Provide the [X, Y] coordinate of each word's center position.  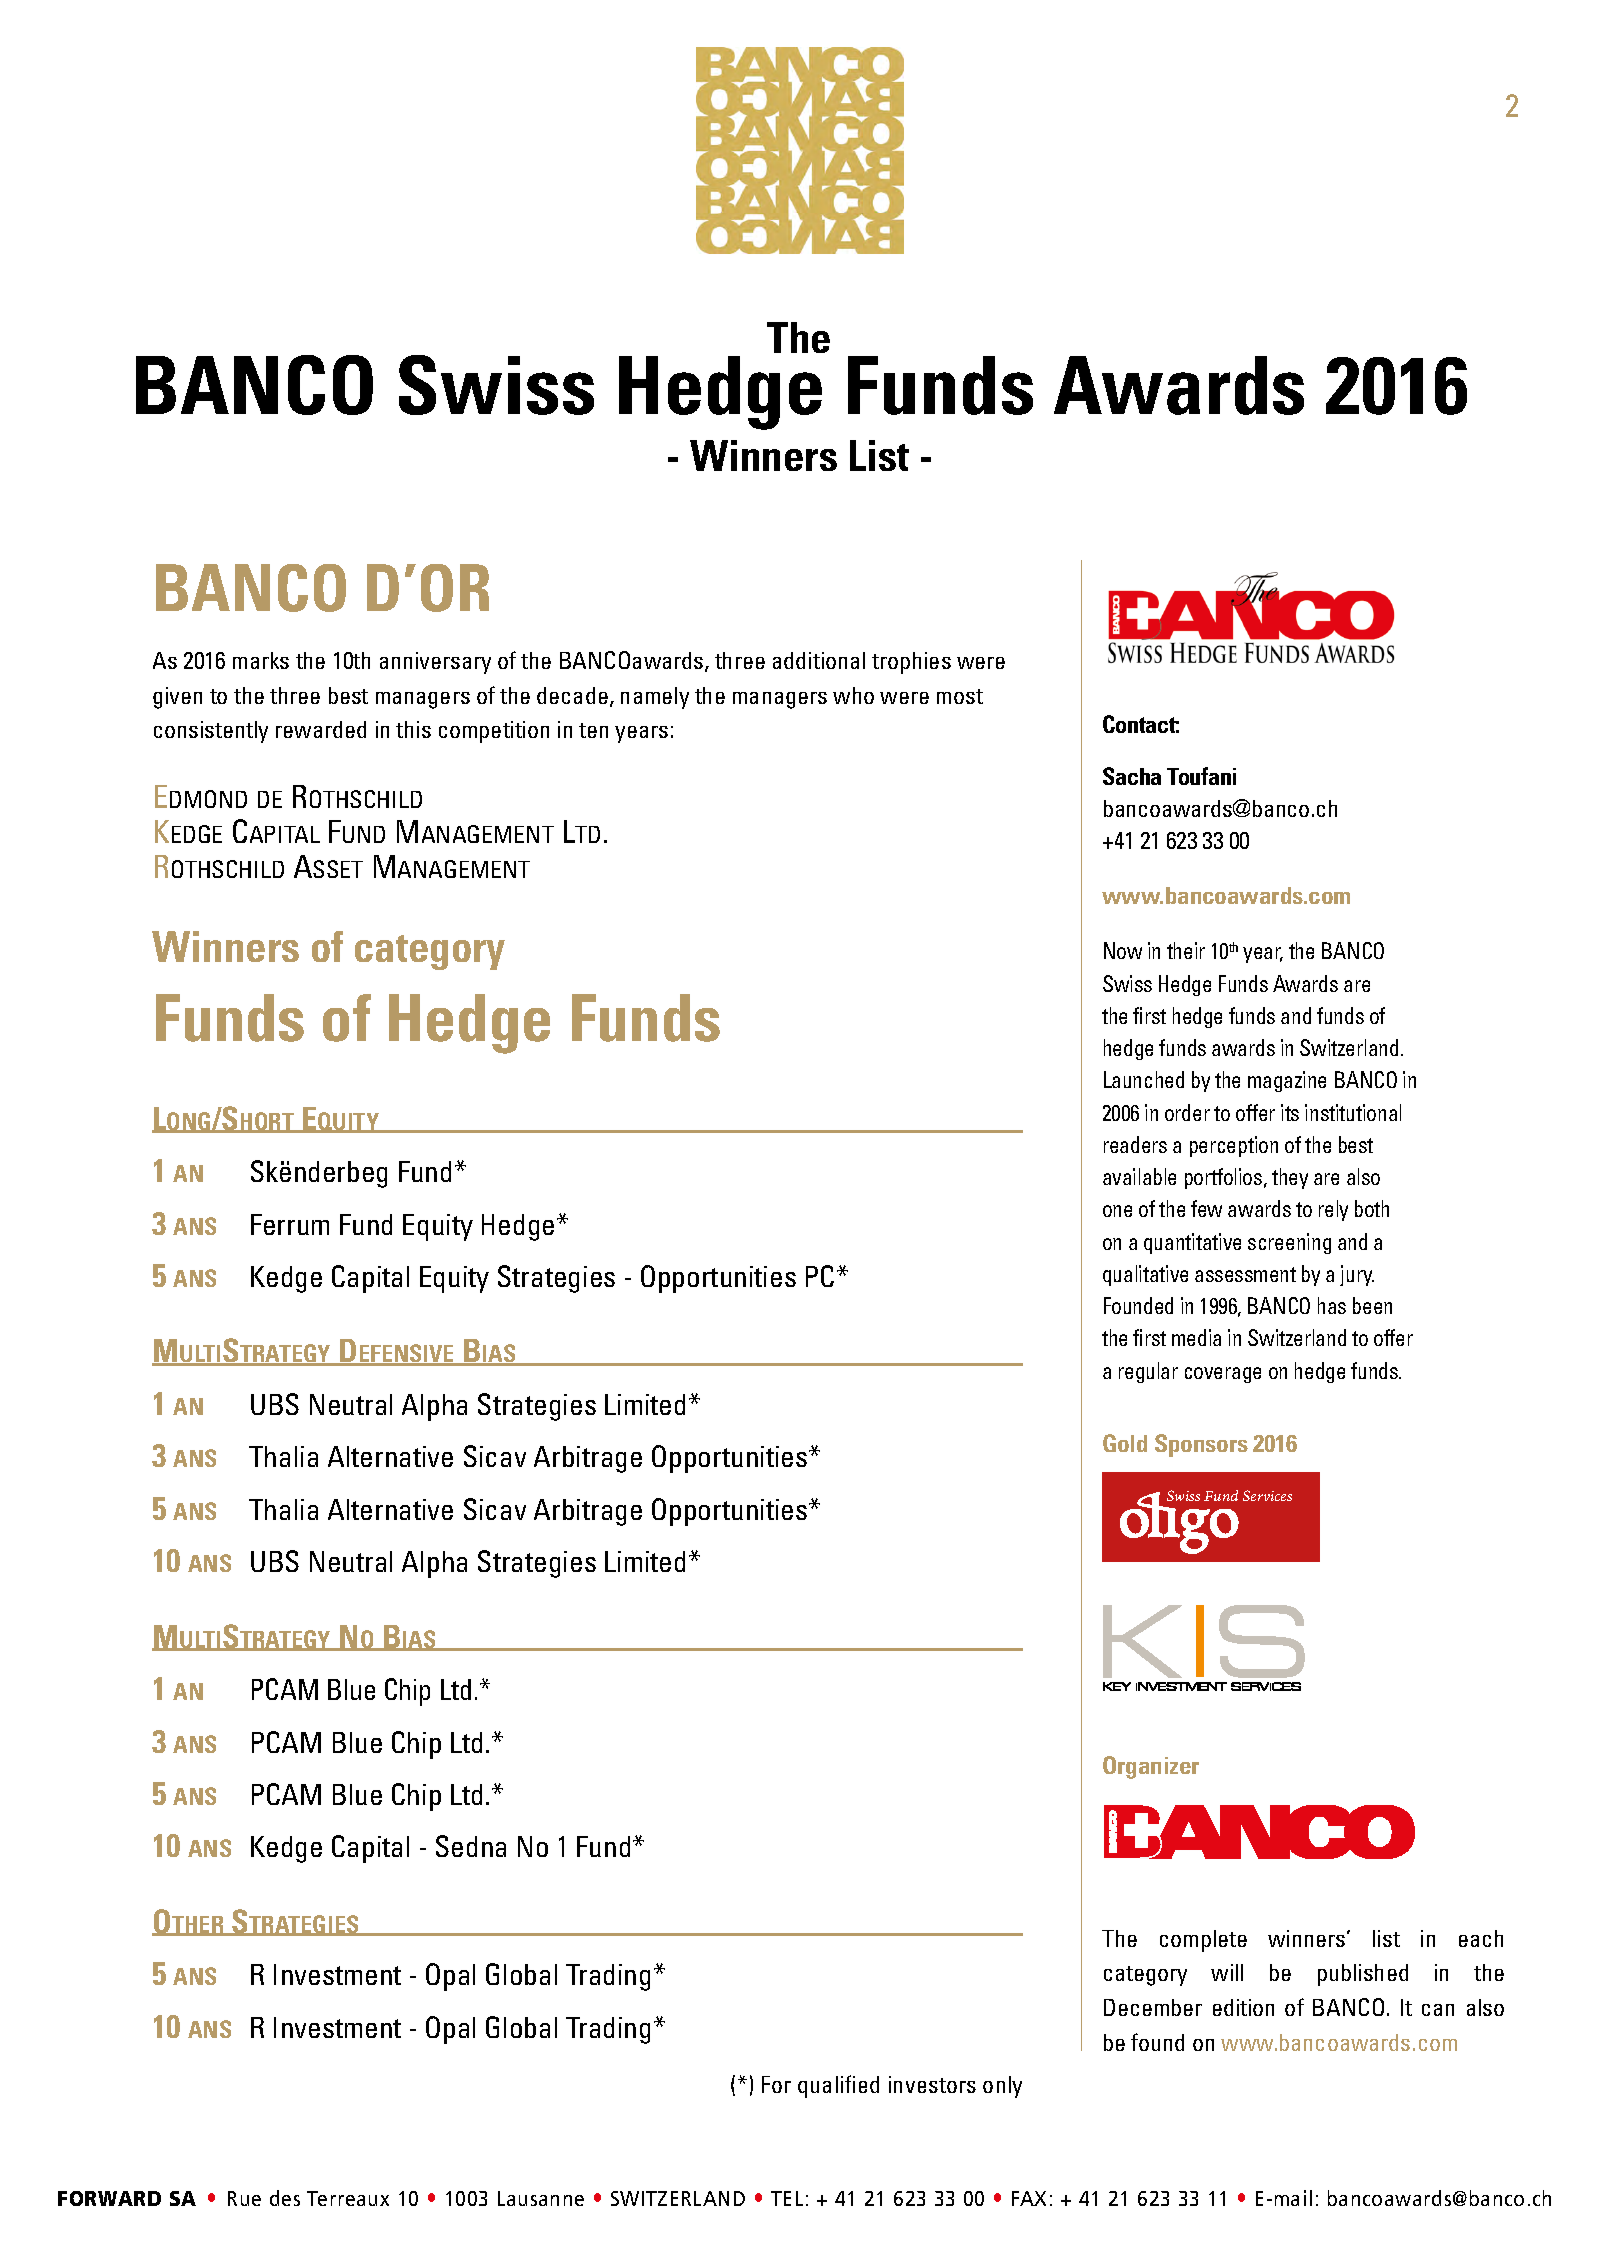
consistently [211, 732]
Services [1267, 1495]
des [285, 2198]
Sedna [471, 1846]
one [1117, 1211]
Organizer [1151, 1767]
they [1290, 1178]
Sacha [1132, 776]
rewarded [321, 729]
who [853, 695]
